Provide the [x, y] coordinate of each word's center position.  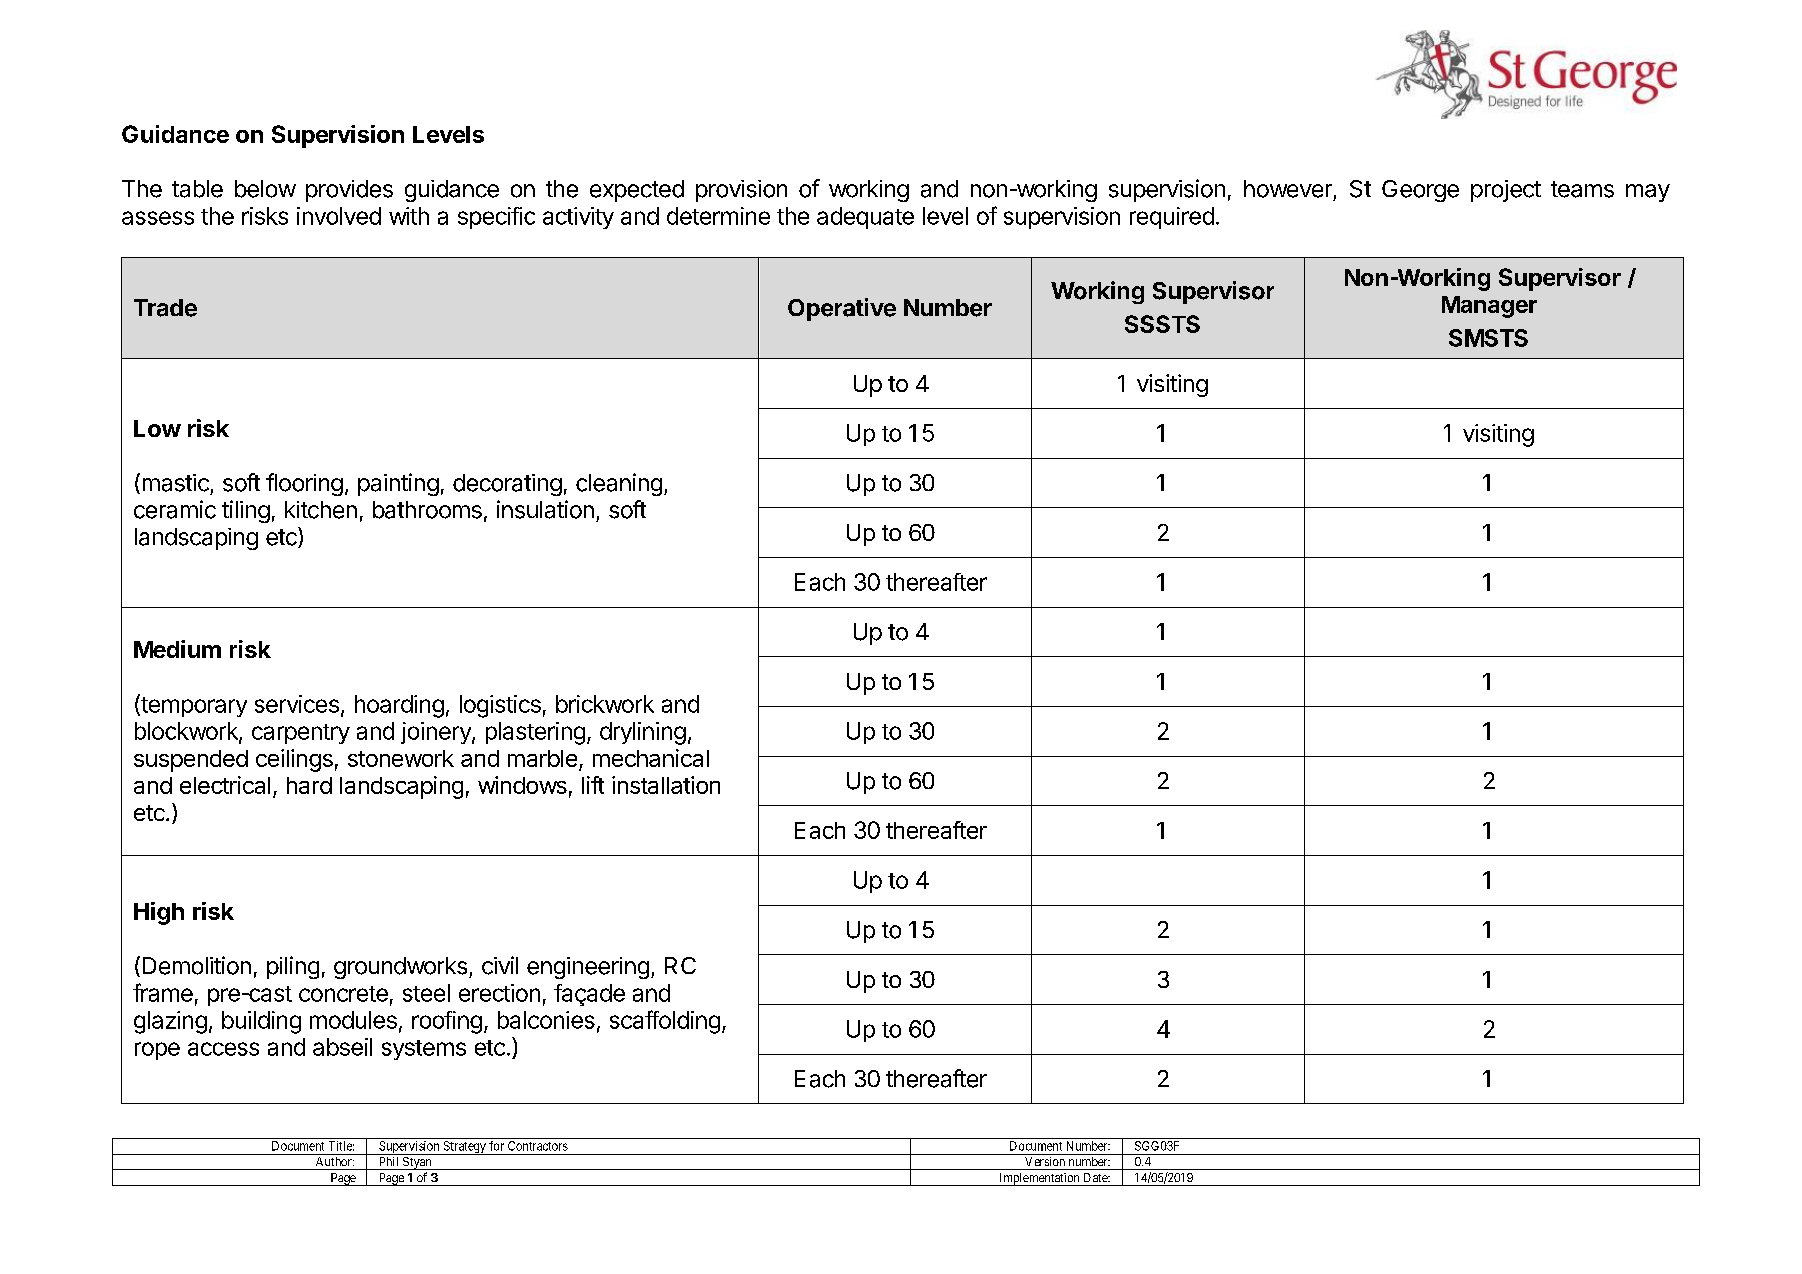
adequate [865, 218]
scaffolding [665, 1022]
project [1506, 191]
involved [339, 216]
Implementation [1039, 1179]
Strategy [464, 1148]
